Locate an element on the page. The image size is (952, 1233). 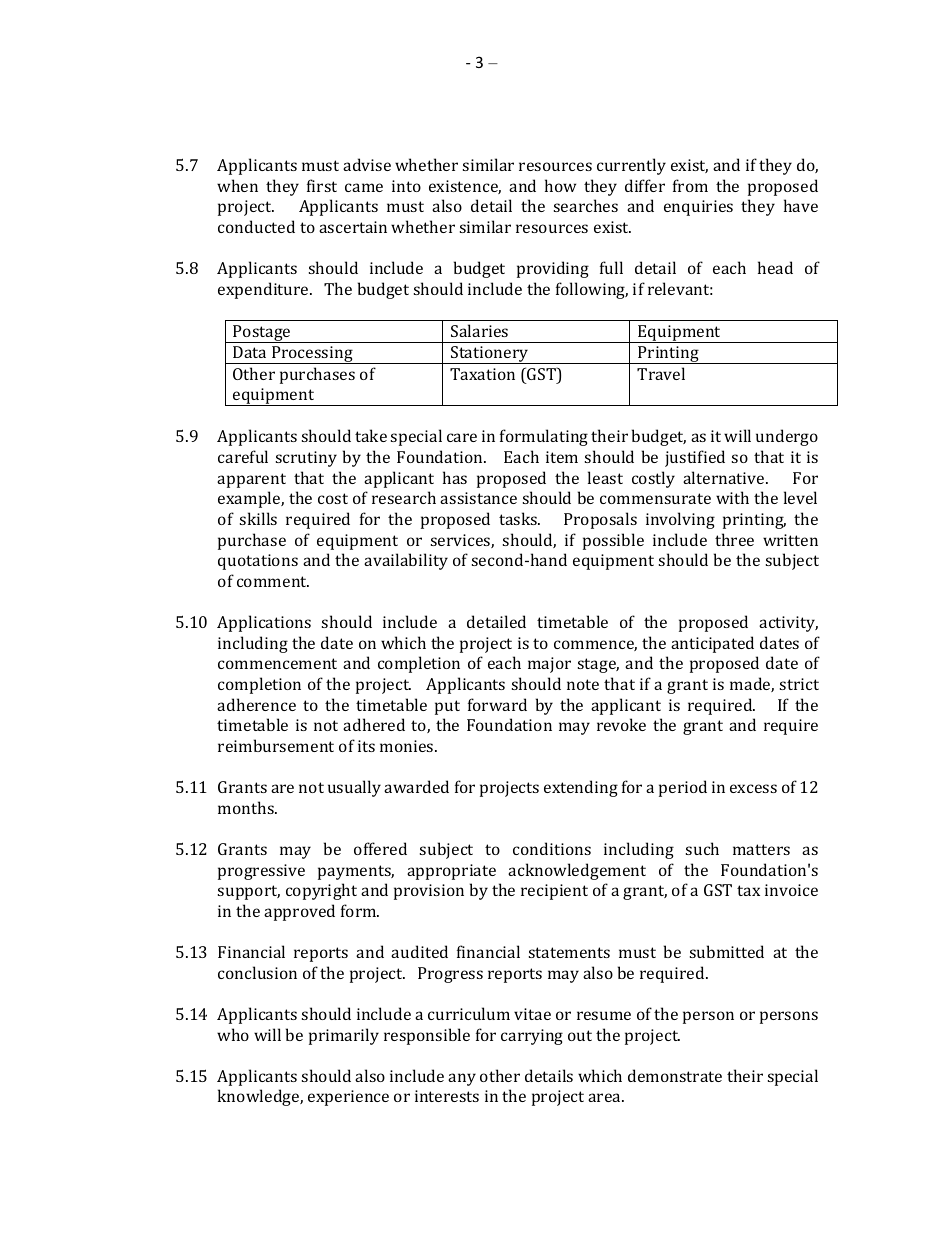
enquiries is located at coordinates (698, 208).
